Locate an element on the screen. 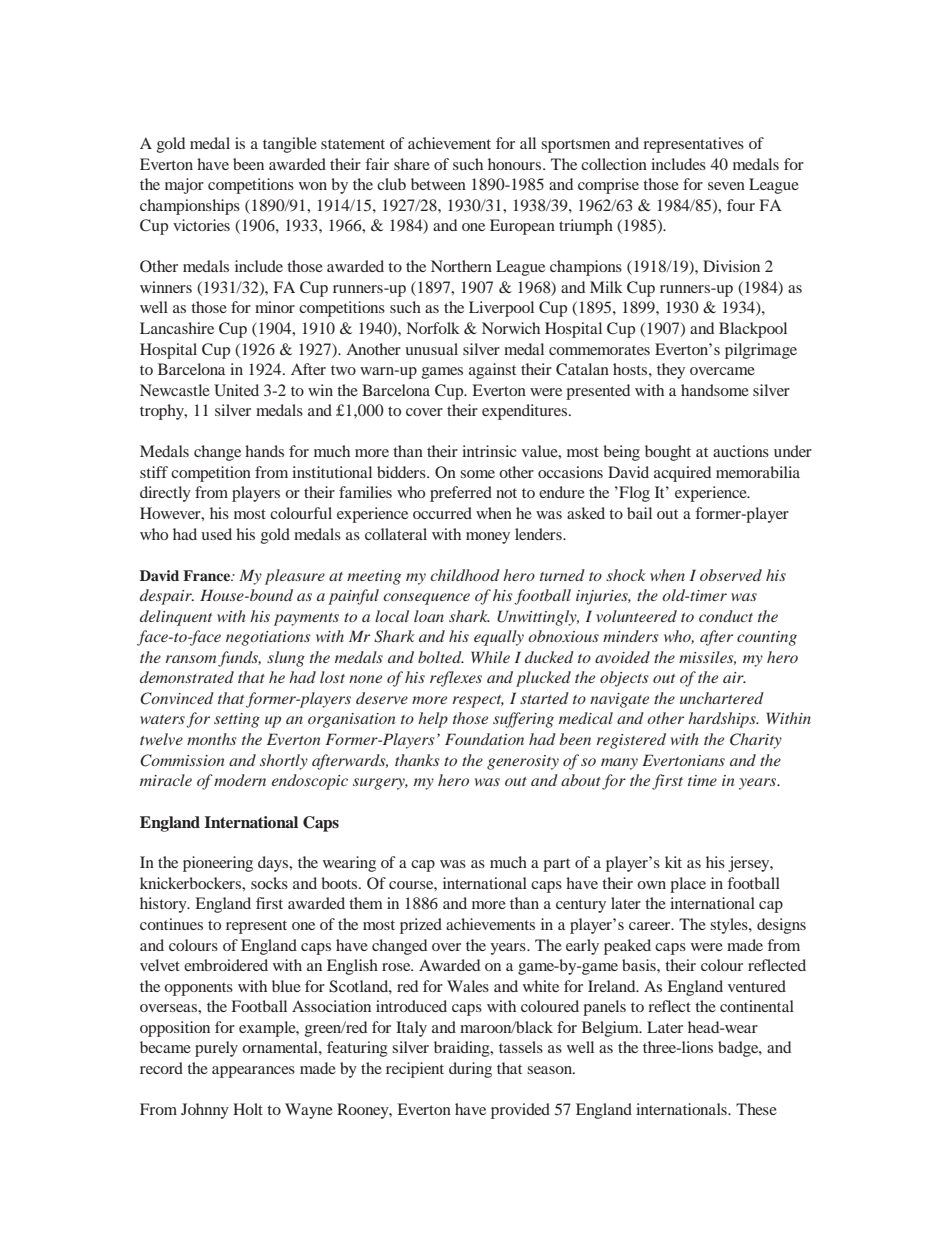  conduct is located at coordinates (726, 616).
